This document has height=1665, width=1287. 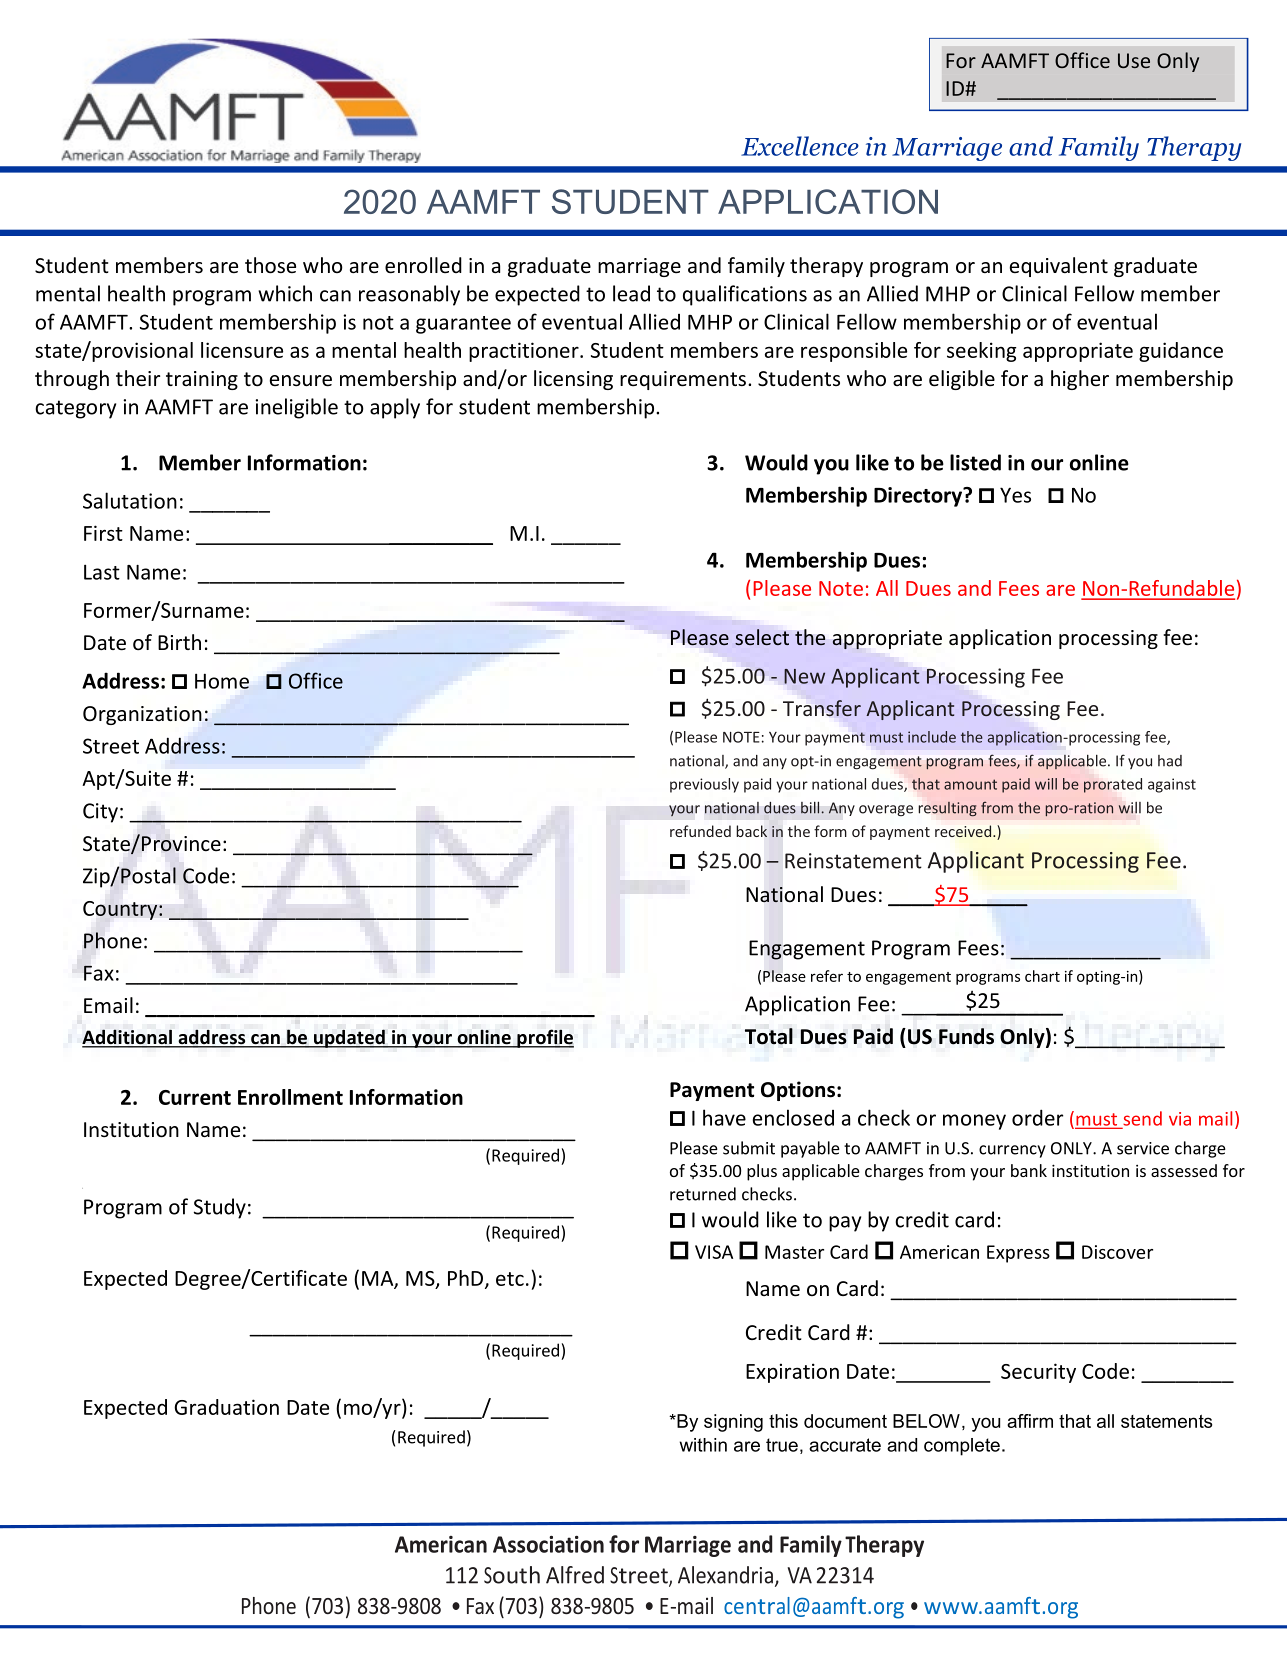 What do you see at coordinates (548, 1544) in the document?
I see `Association` at bounding box center [548, 1544].
